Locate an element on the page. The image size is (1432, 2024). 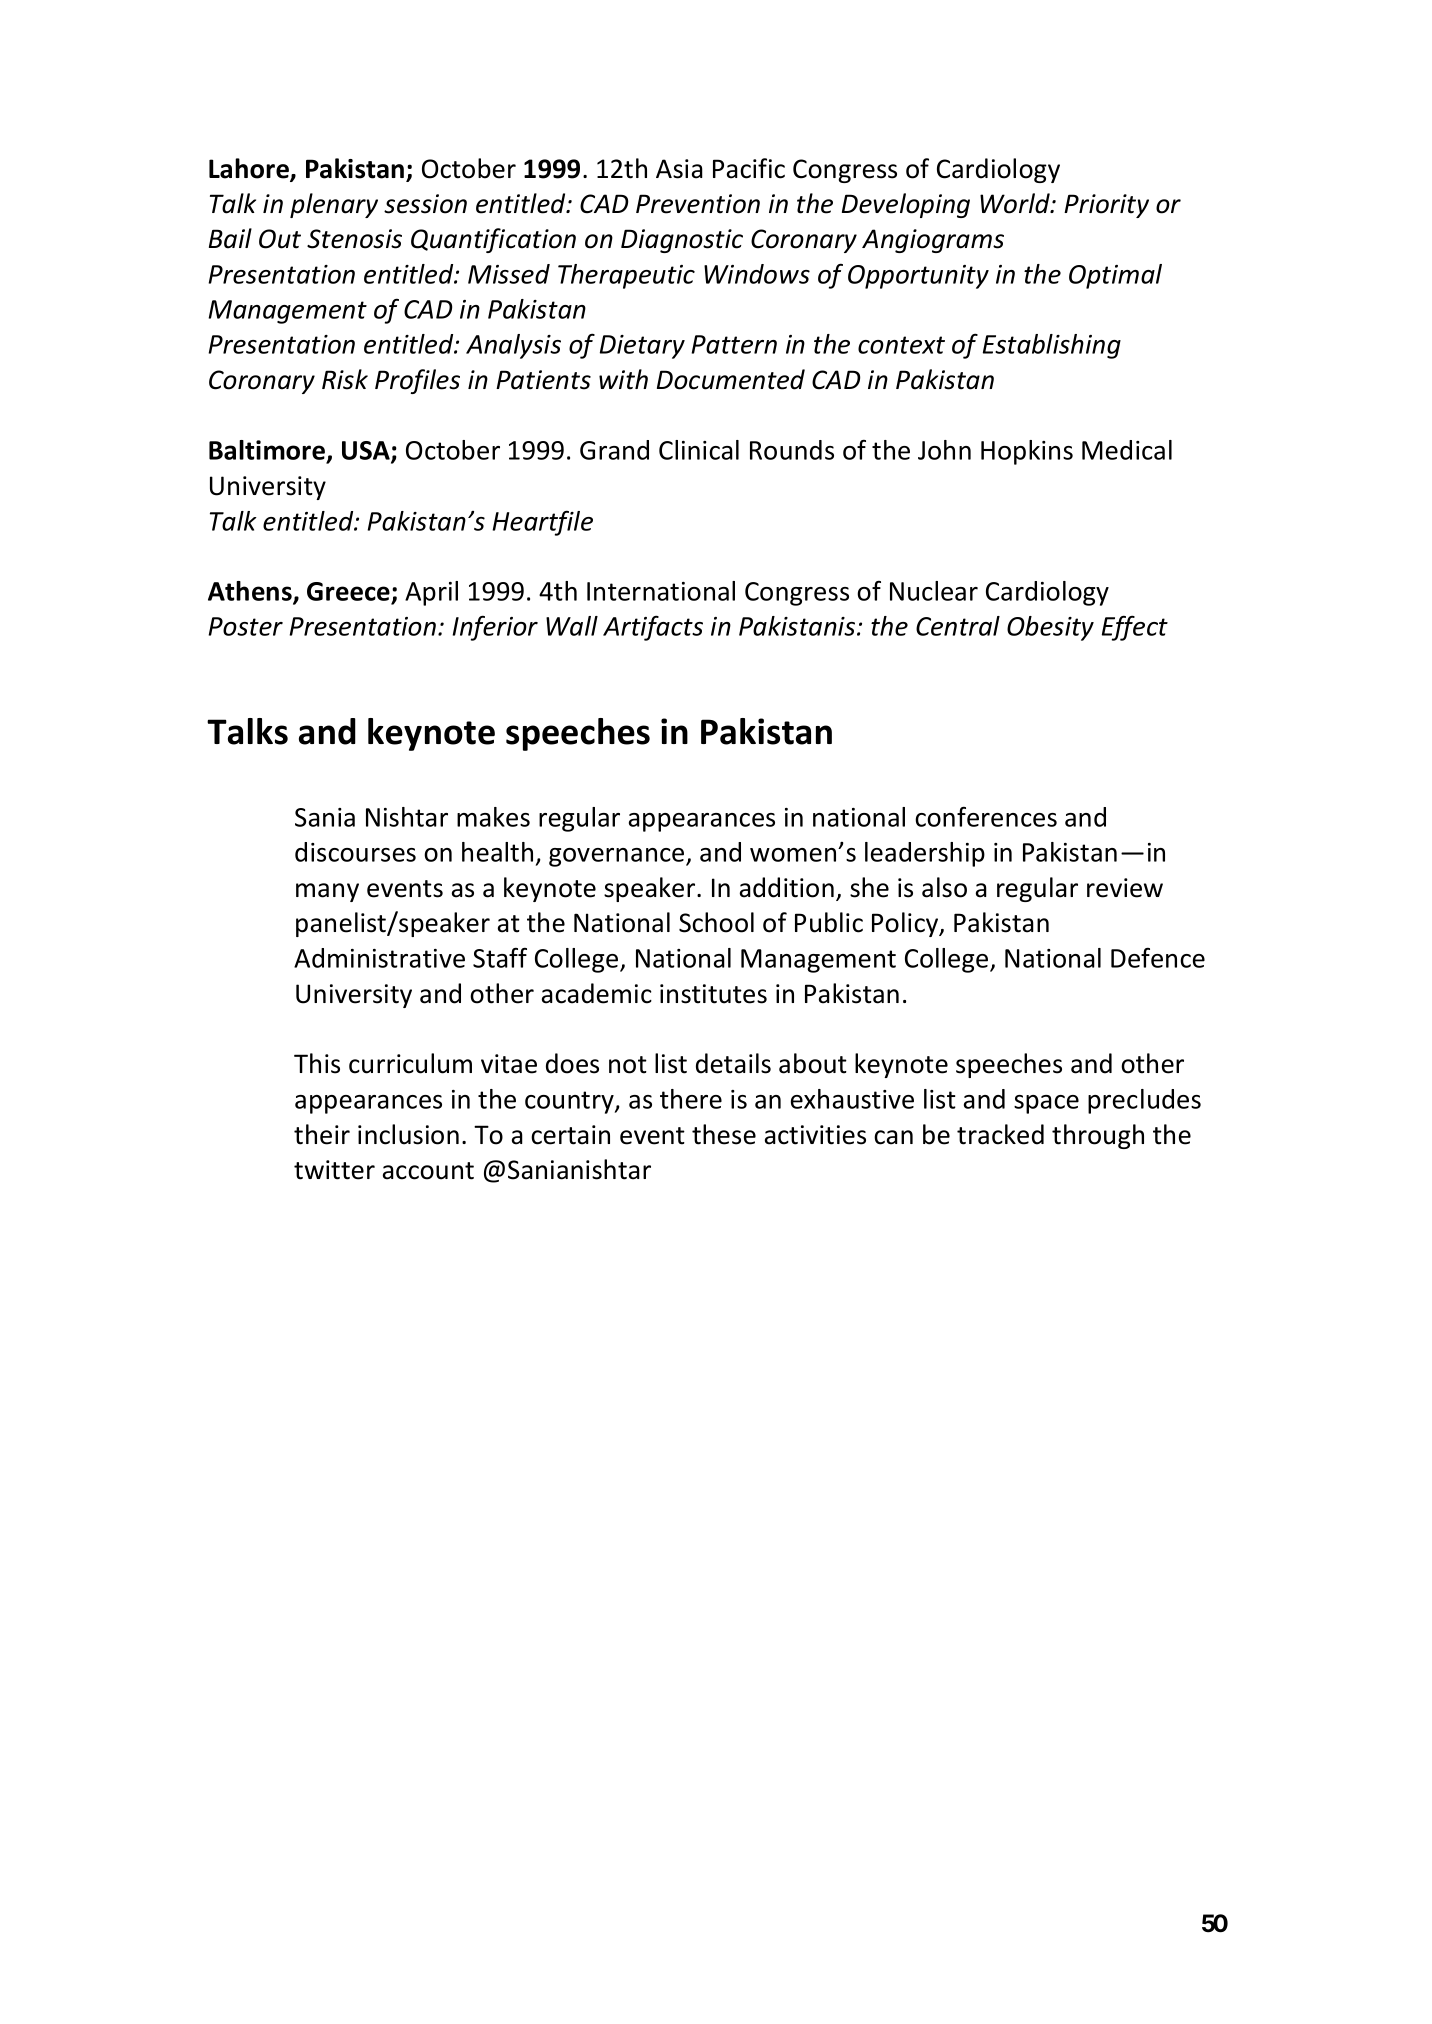
their is located at coordinates (322, 1134).
